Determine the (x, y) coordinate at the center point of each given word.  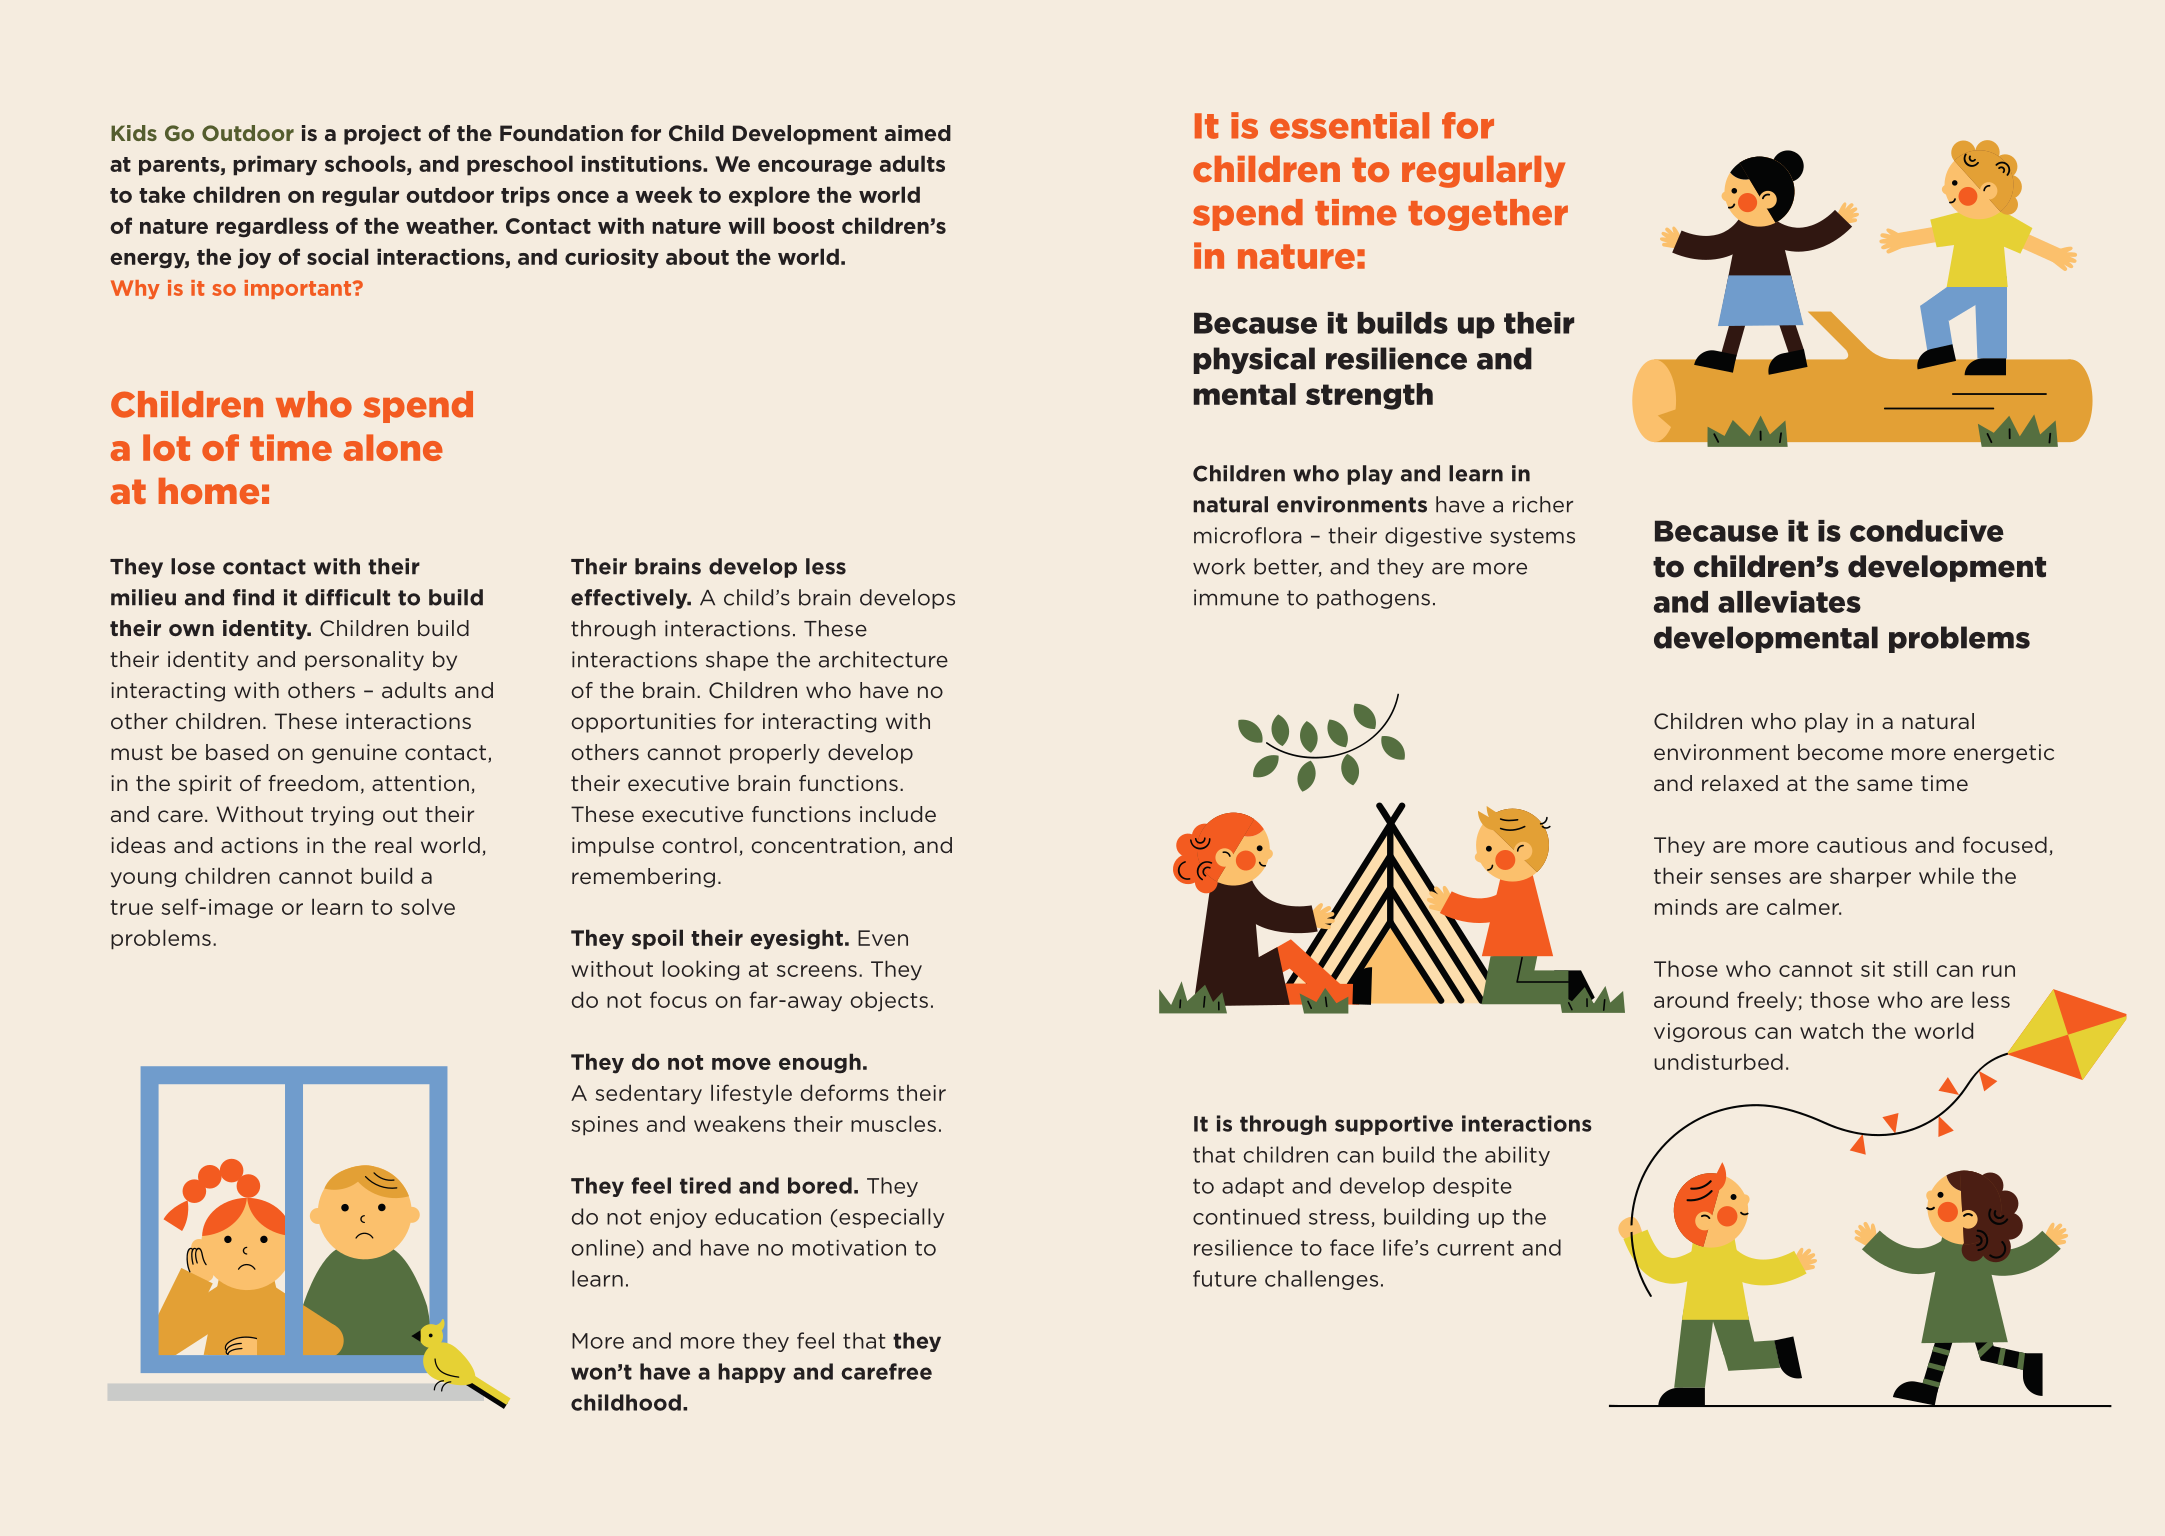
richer (1543, 504)
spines (605, 1126)
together (1488, 215)
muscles (893, 1123)
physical (1254, 360)
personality (364, 661)
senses (1746, 878)
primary (275, 165)
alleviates (1789, 602)
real (393, 845)
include (898, 814)
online (605, 1248)
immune (1236, 597)
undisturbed (1718, 1061)
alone (393, 447)
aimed (918, 133)
